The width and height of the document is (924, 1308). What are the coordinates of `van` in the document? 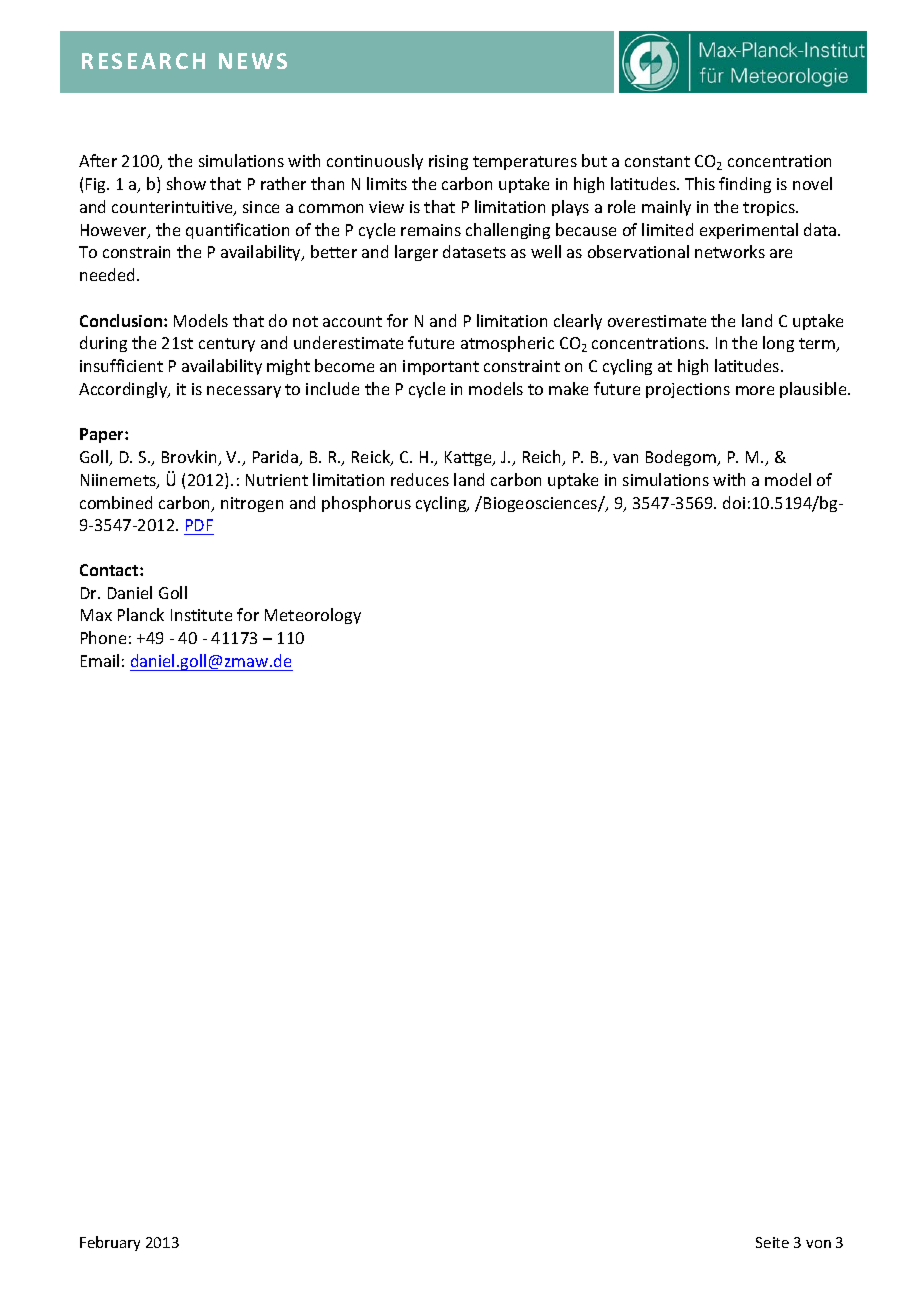 It's located at (625, 458).
